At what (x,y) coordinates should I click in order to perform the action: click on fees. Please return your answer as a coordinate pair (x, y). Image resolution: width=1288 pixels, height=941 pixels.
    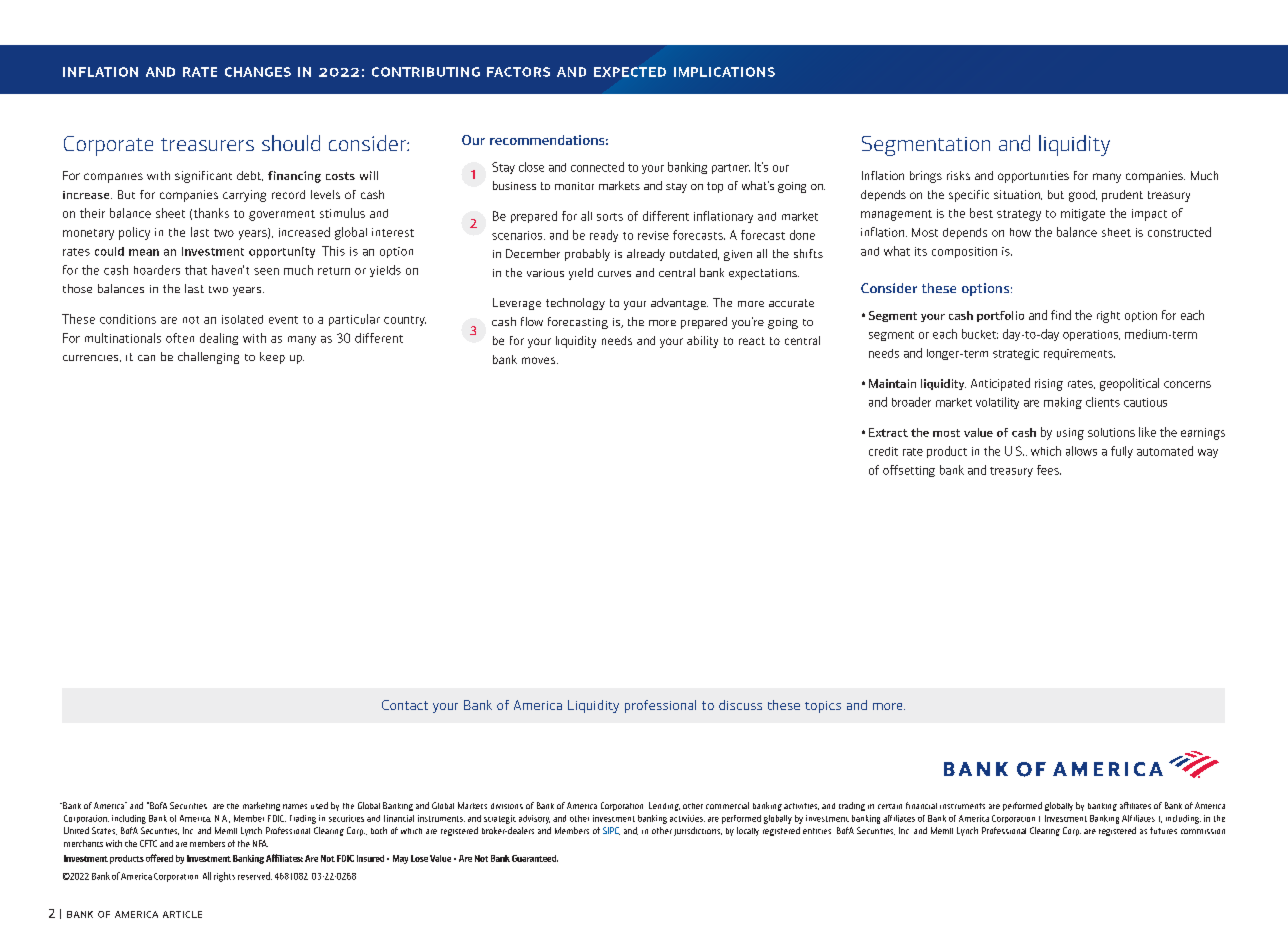
    Looking at the image, I should click on (1049, 470).
